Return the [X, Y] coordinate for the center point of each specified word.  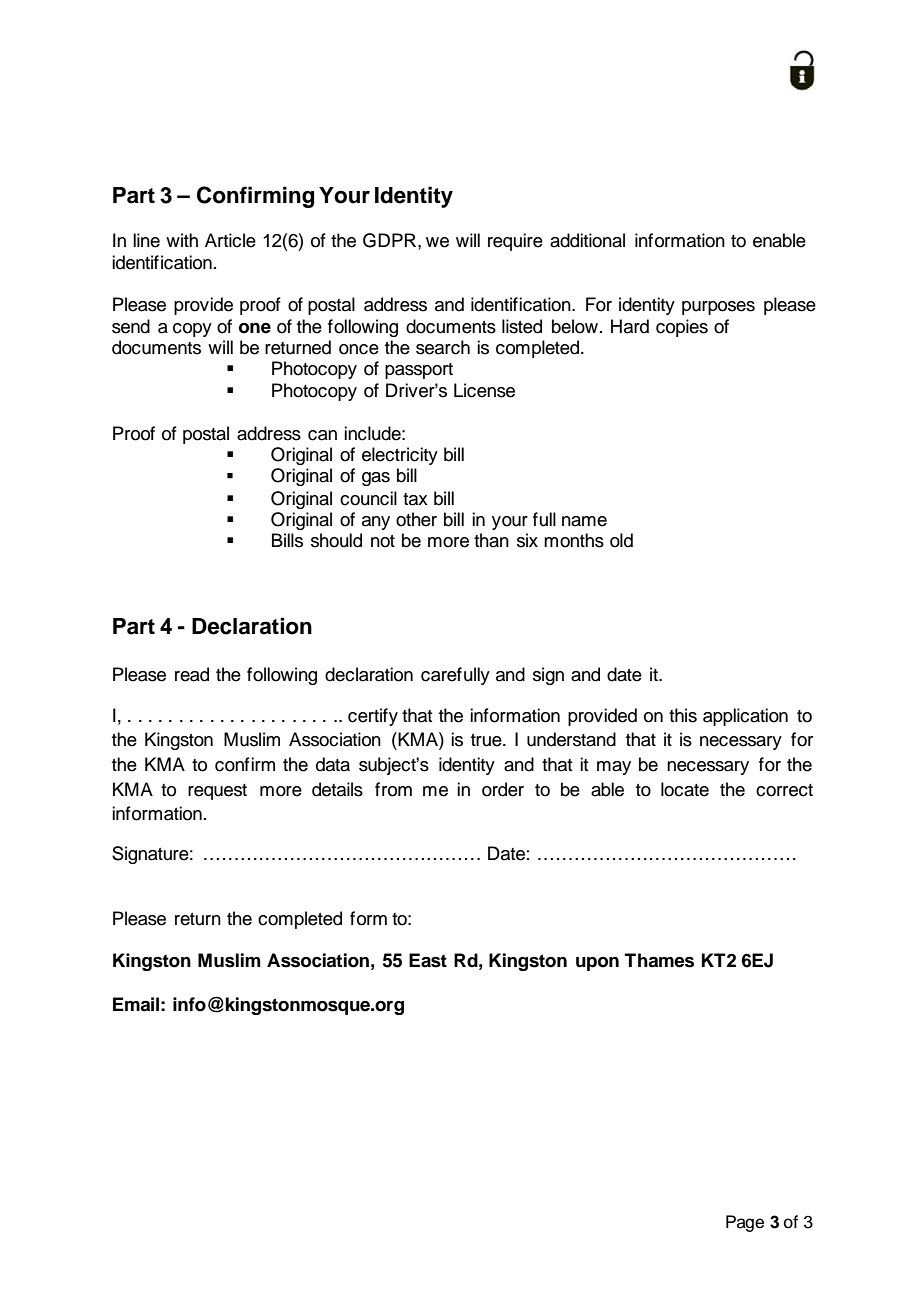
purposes [718, 308]
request [217, 792]
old [621, 540]
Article [230, 240]
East [428, 960]
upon [597, 964]
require [515, 242]
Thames [659, 960]
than [491, 540]
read [192, 674]
